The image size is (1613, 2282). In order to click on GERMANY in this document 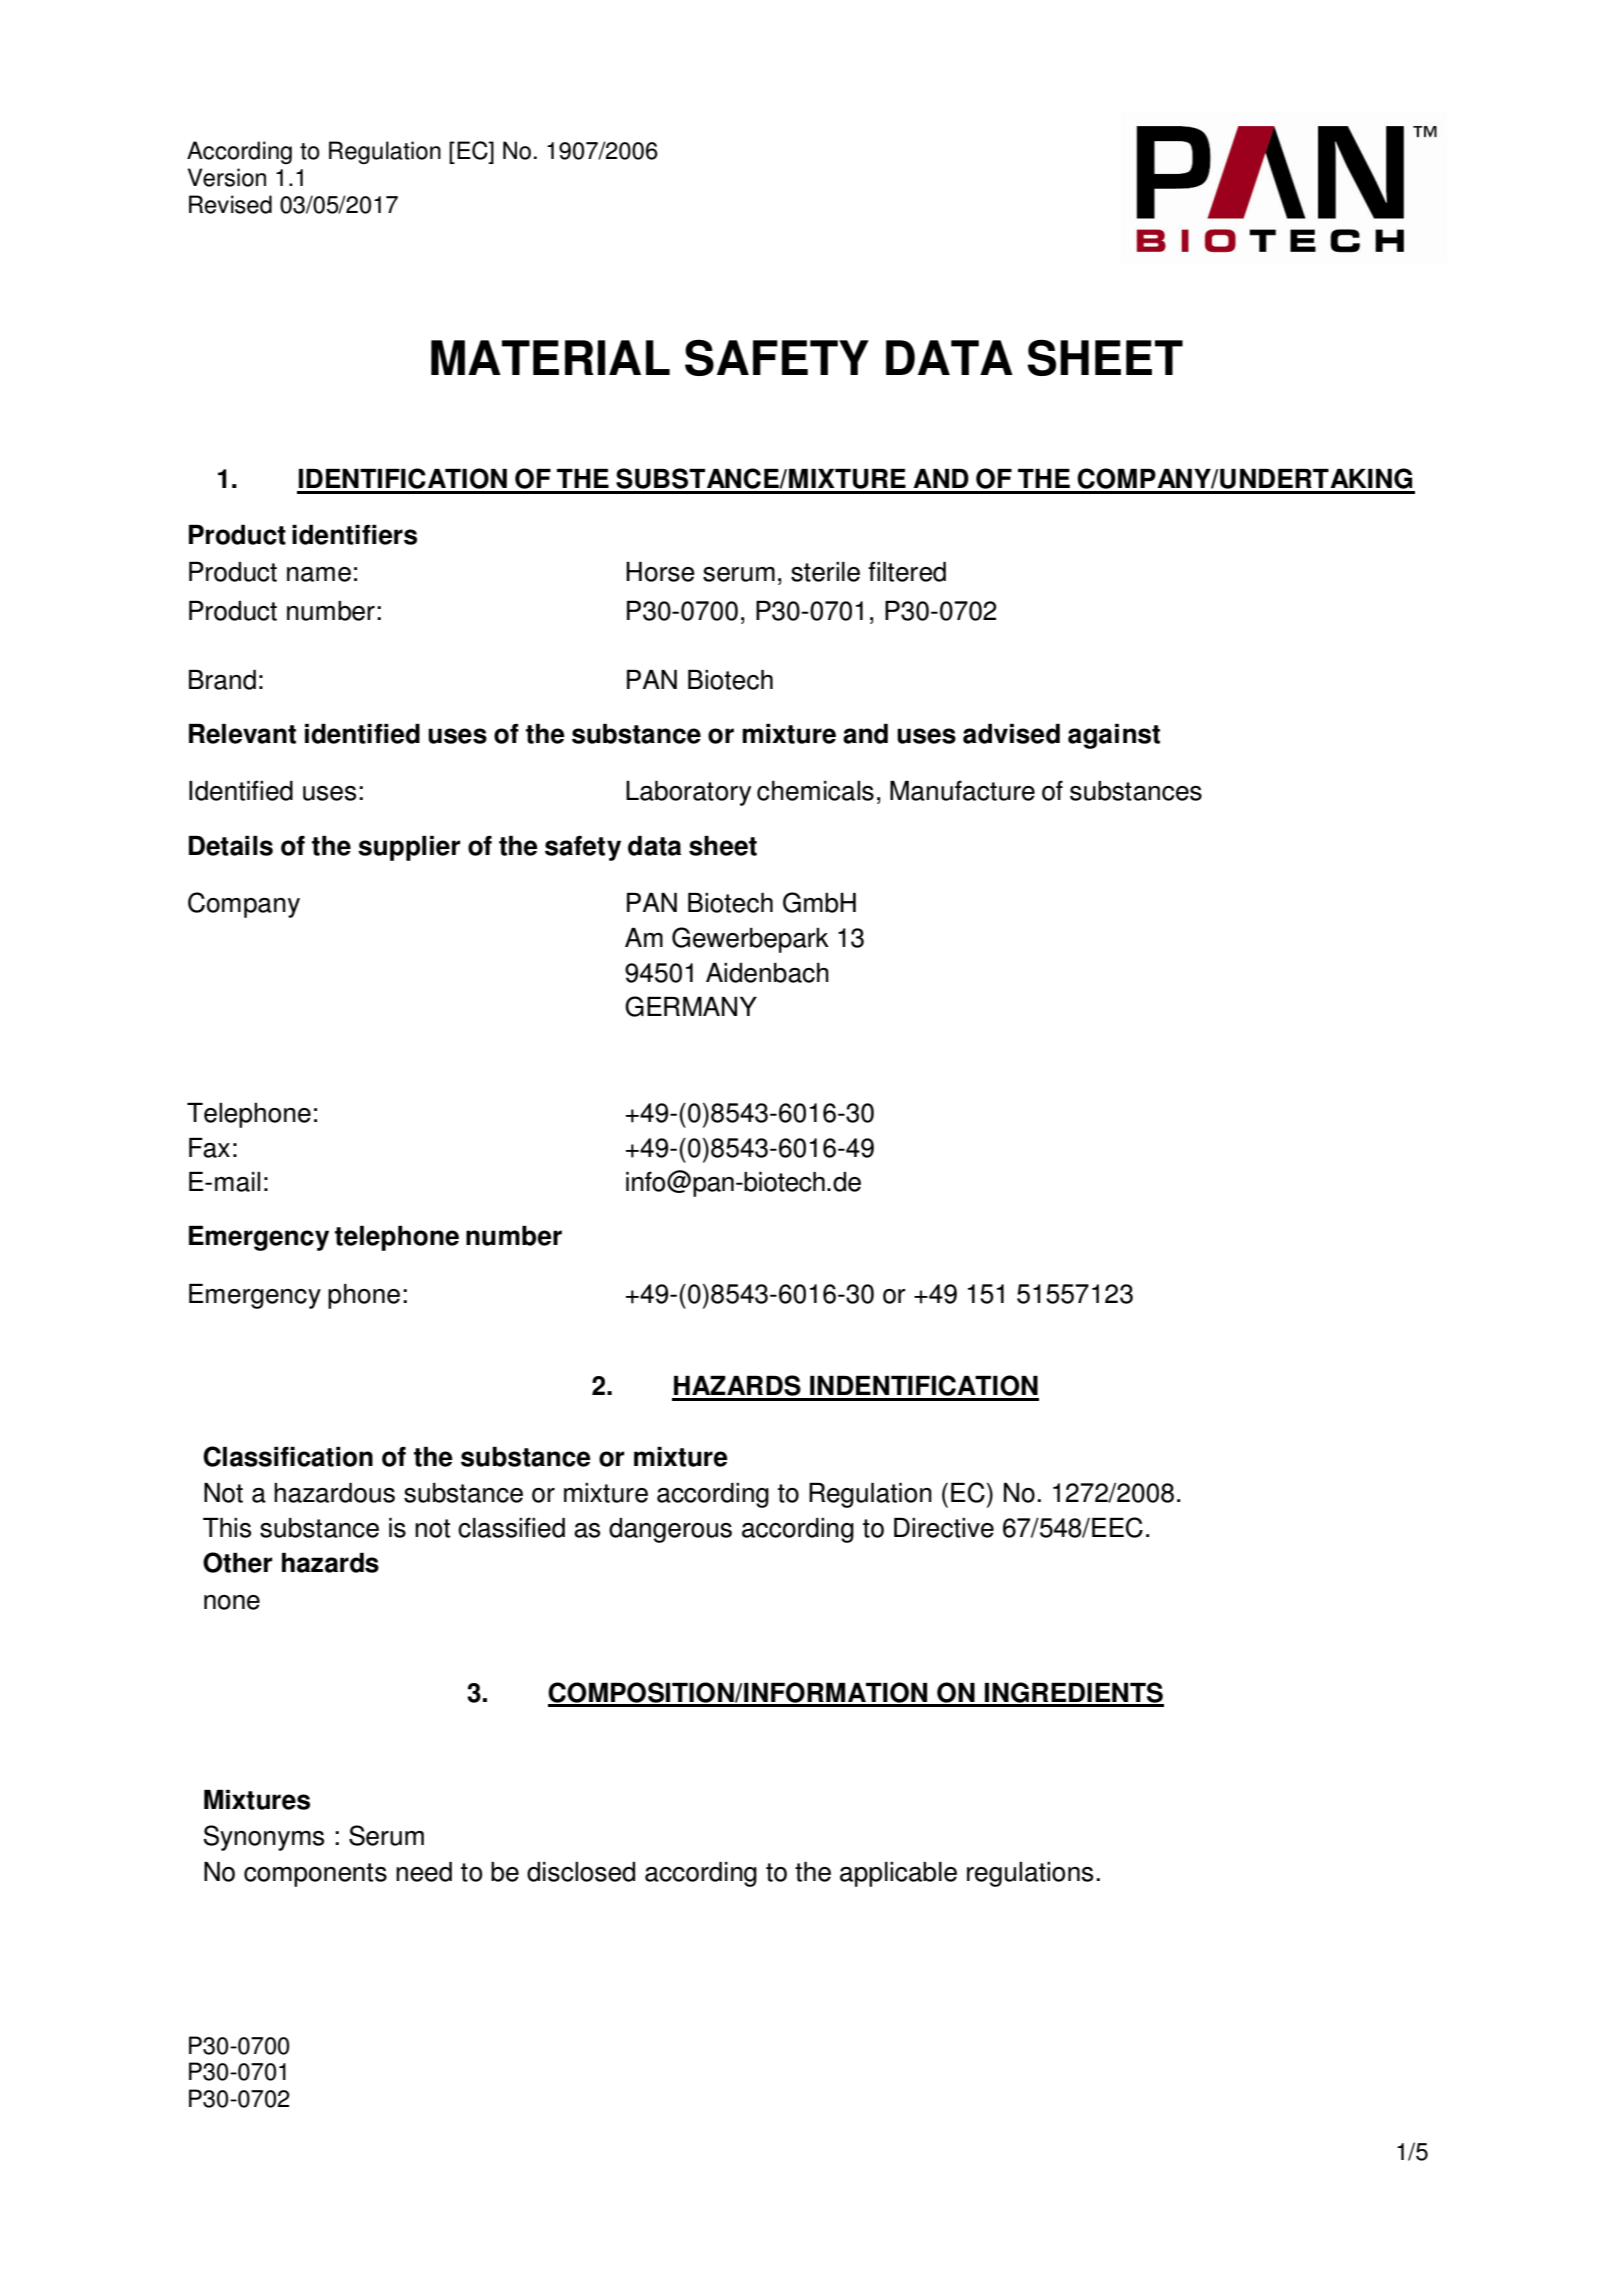, I will do `click(691, 1006)`.
